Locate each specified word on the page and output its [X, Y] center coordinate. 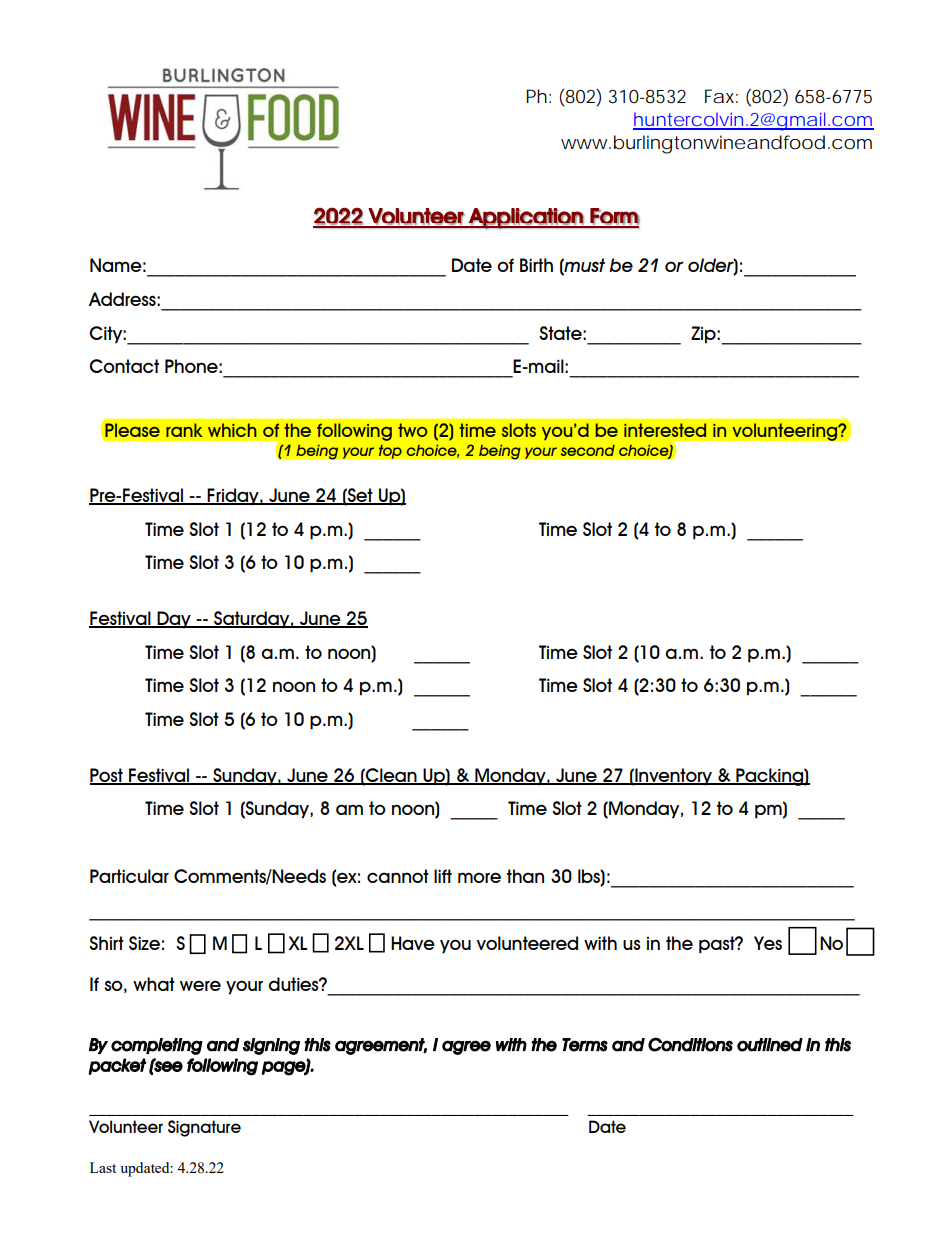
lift [443, 876]
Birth [536, 265]
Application [525, 218]
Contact [124, 366]
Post [107, 776]
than [525, 876]
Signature [204, 1128]
